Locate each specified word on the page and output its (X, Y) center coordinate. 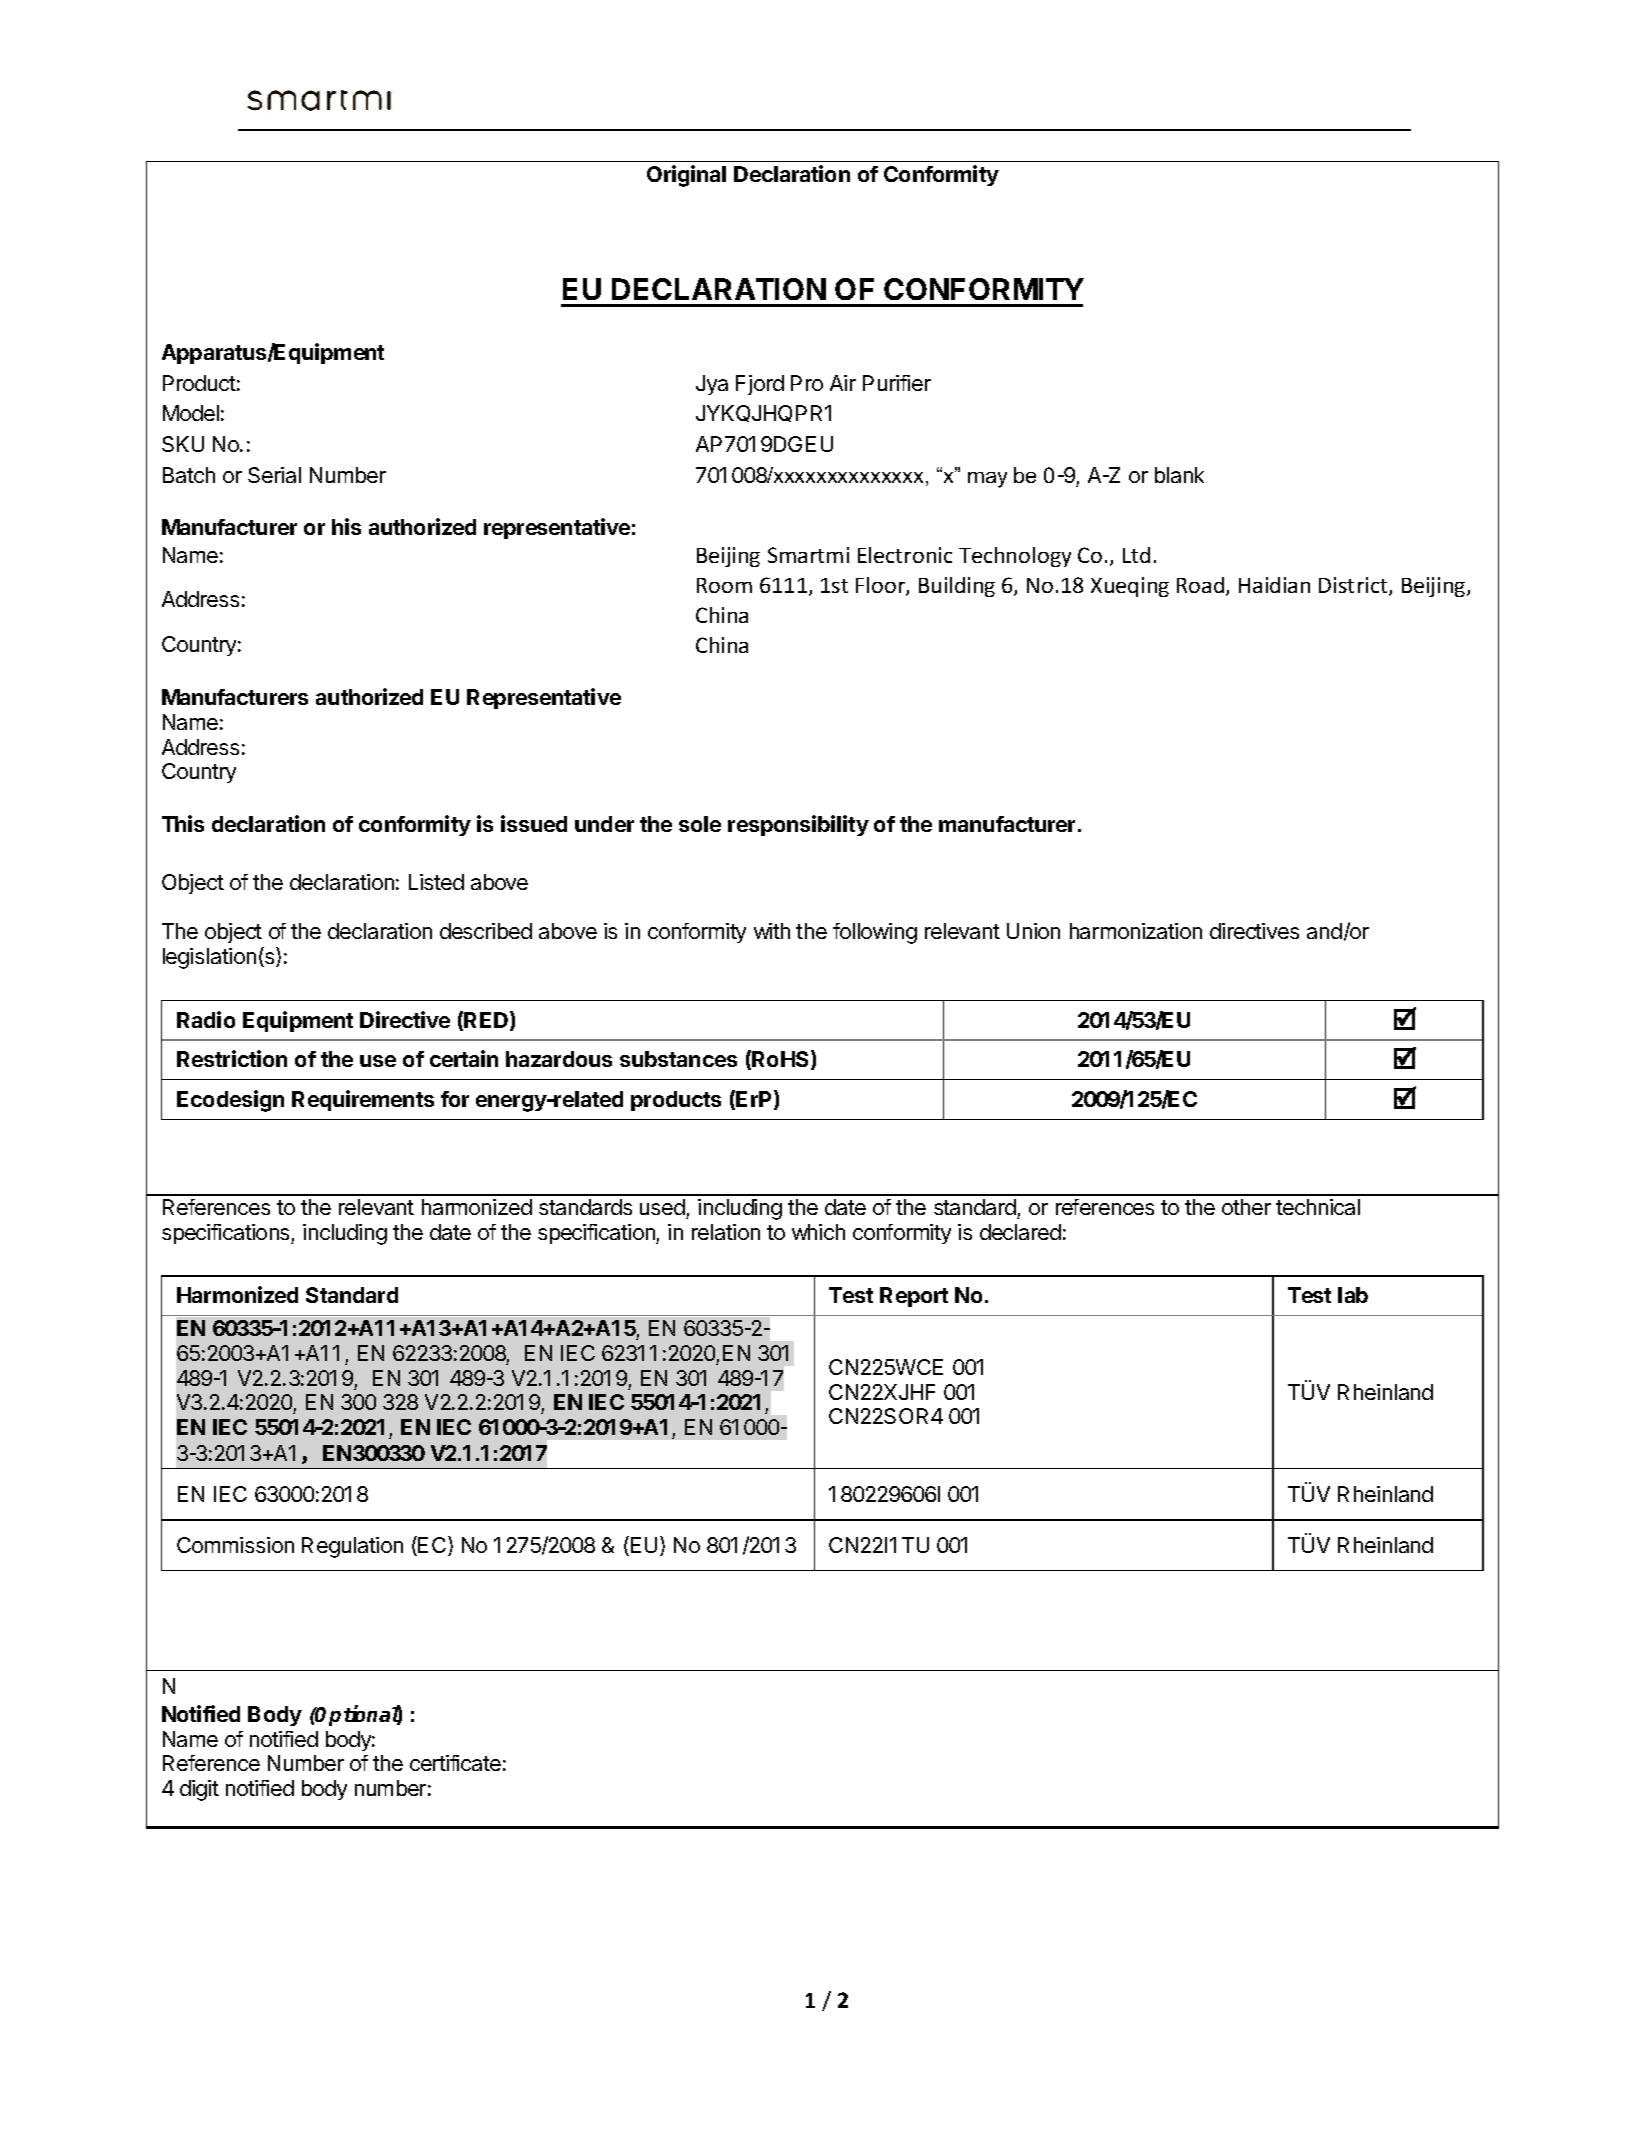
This (183, 823)
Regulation (352, 1547)
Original (686, 176)
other (1246, 1207)
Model (191, 413)
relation (726, 1232)
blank (1179, 475)
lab (1353, 1295)
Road (1202, 586)
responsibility (798, 825)
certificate (455, 1763)
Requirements (363, 1100)
